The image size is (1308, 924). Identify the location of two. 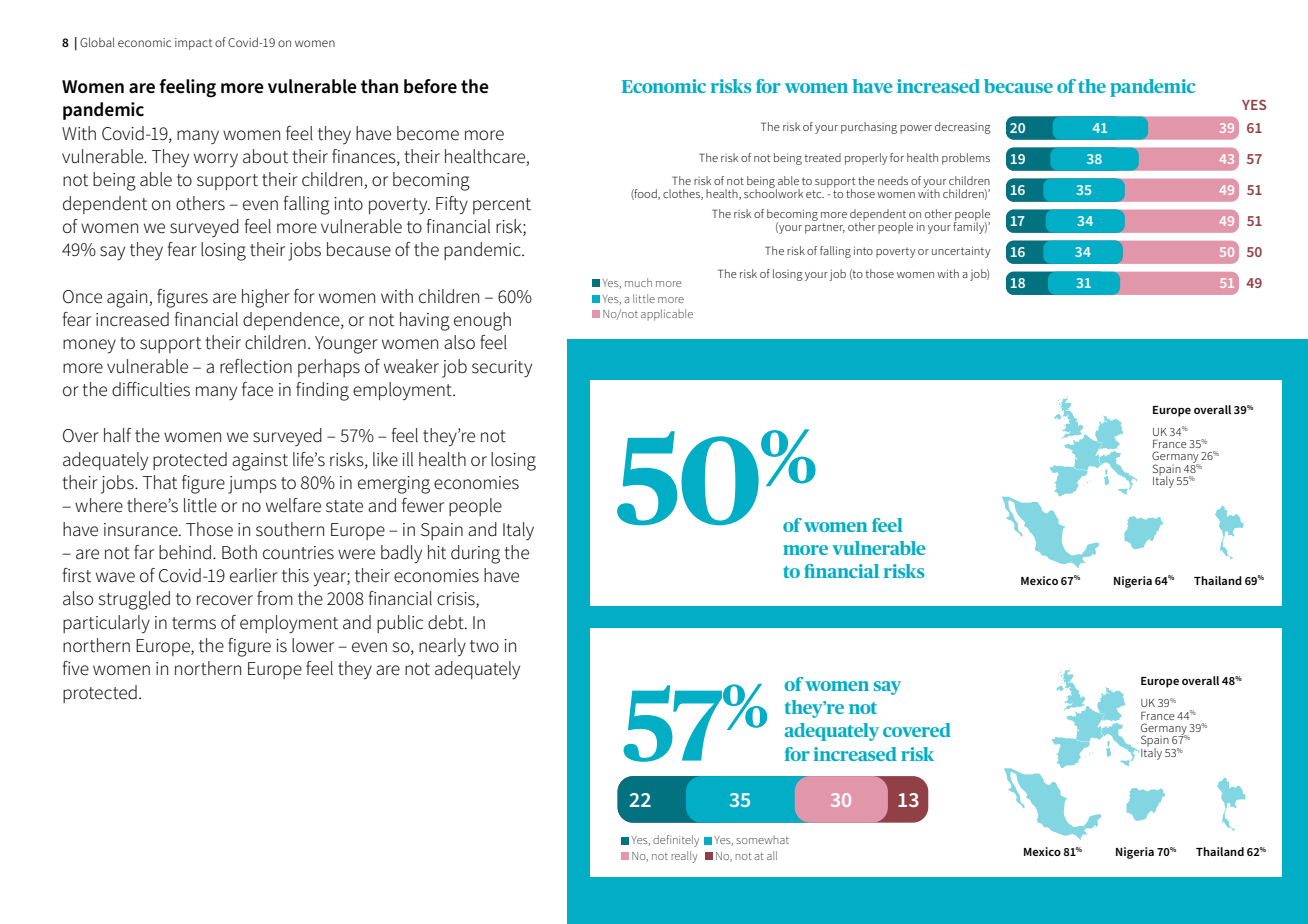
(484, 646).
